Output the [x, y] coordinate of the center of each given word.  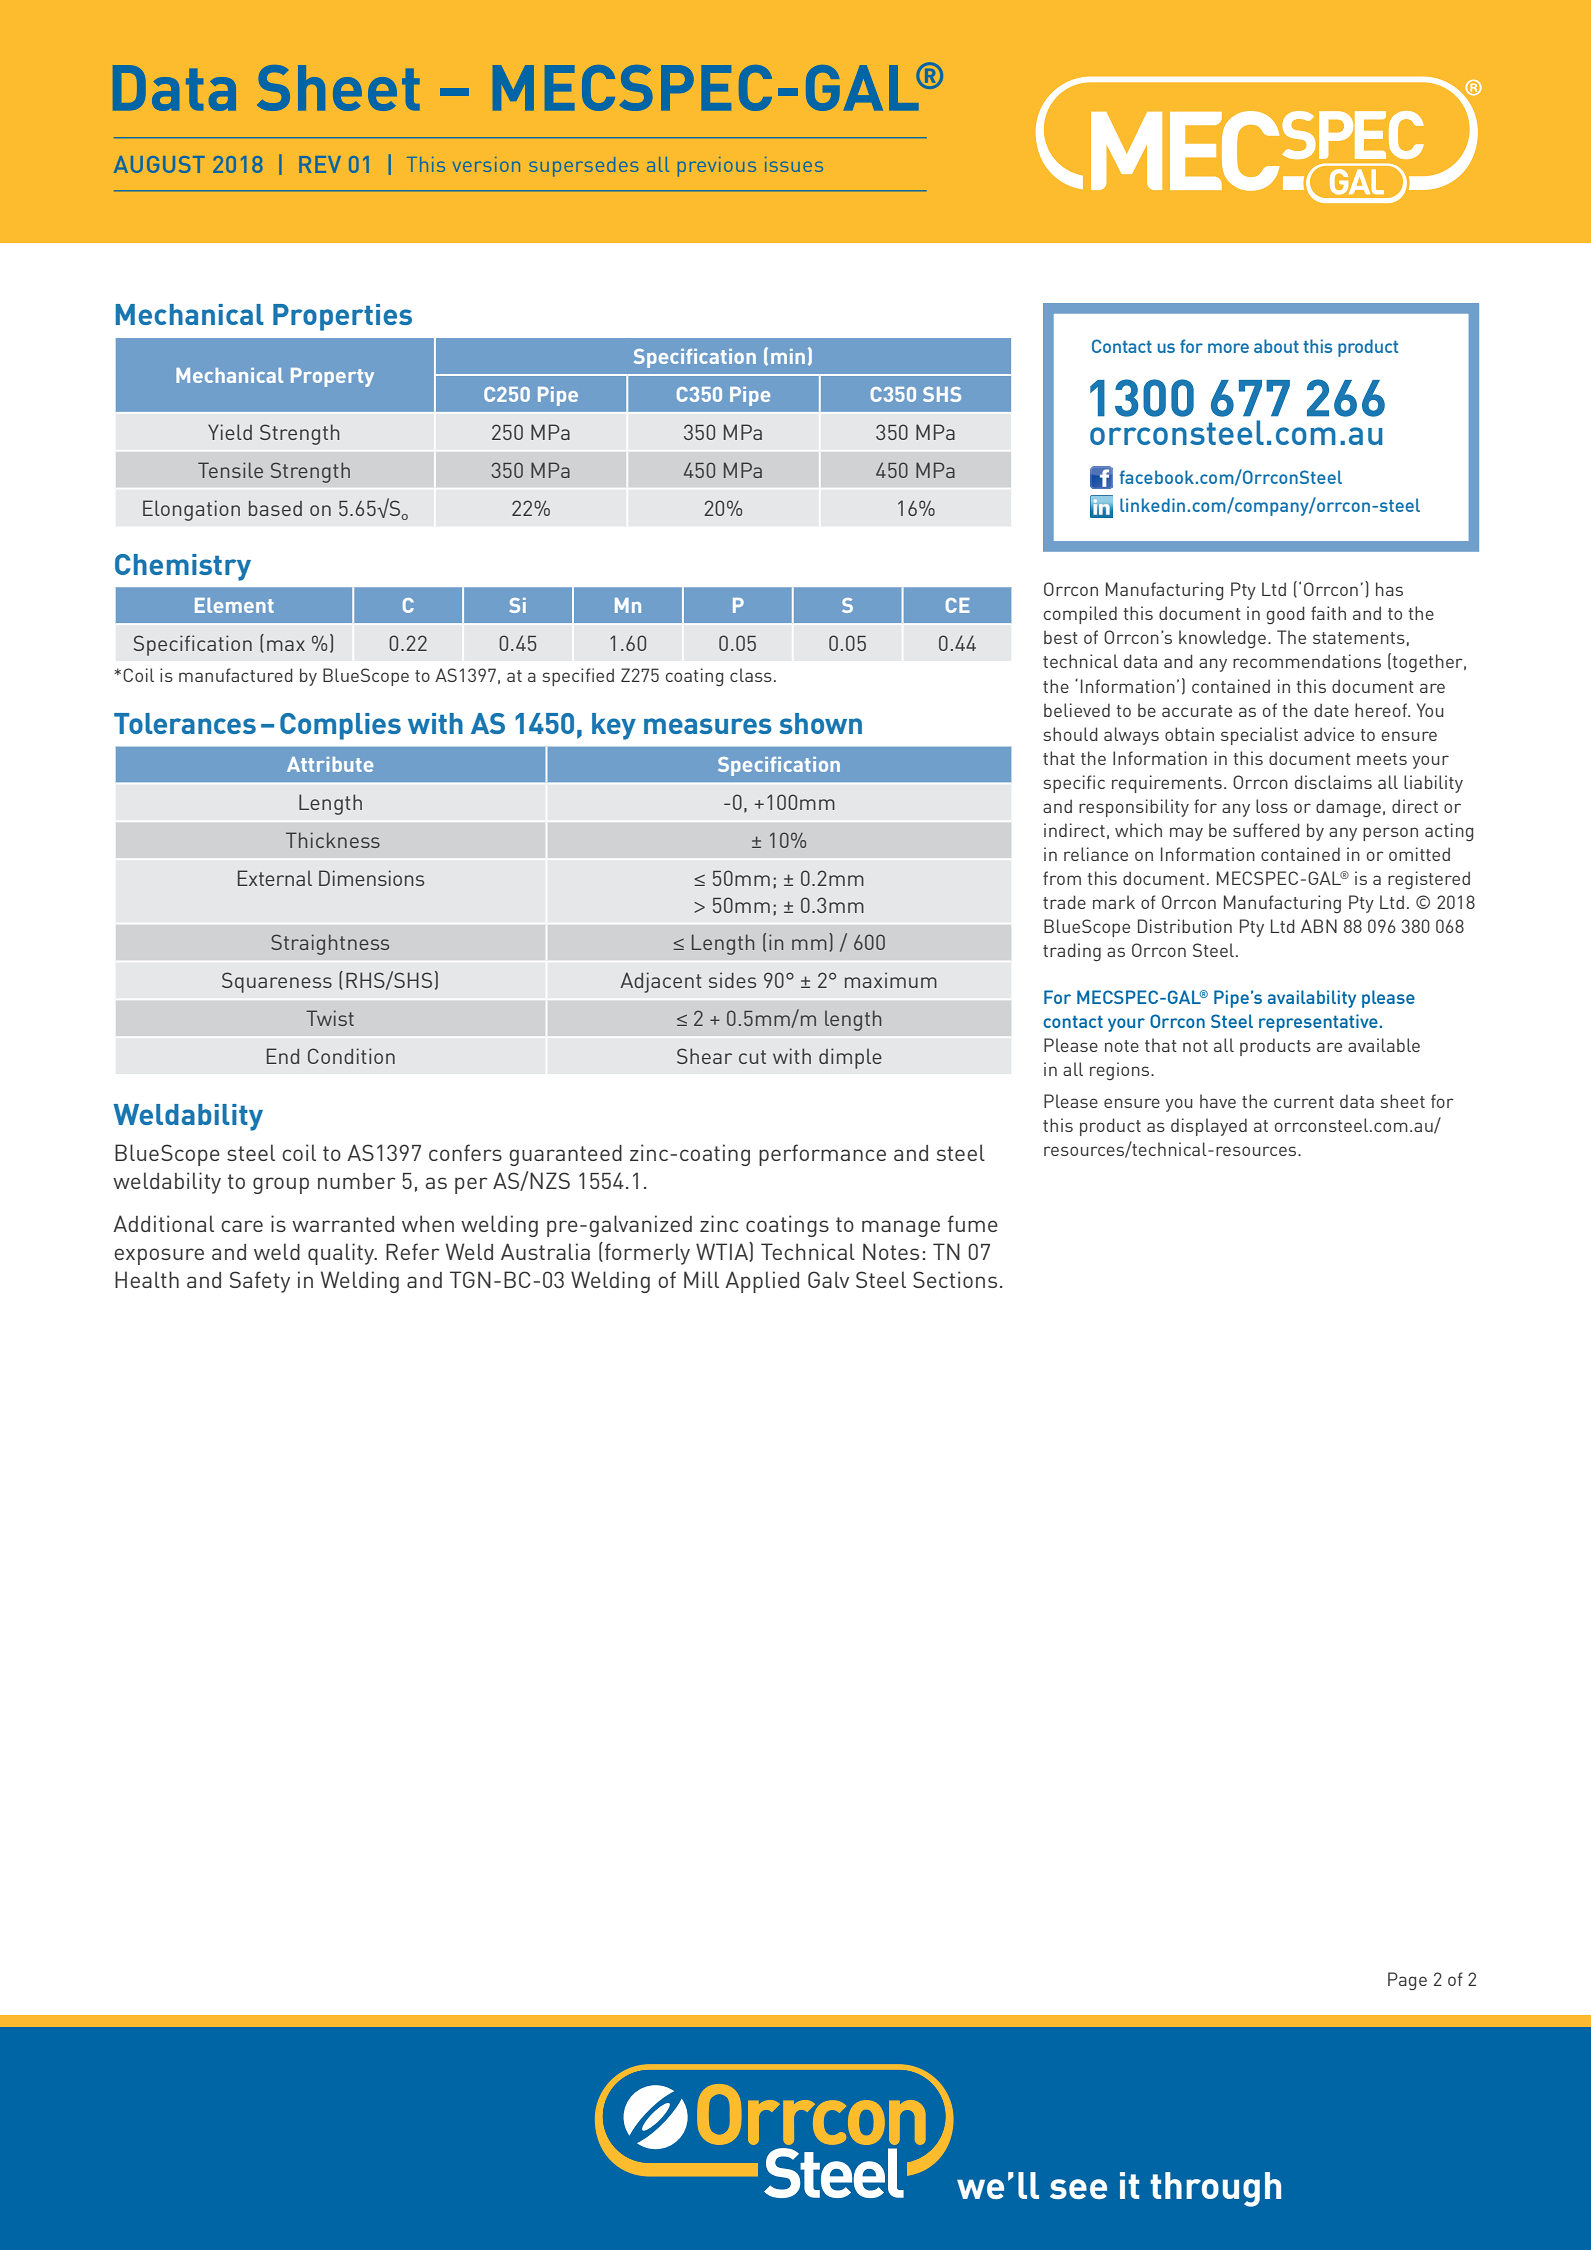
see [1078, 2189]
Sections [955, 1279]
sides [732, 980]
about [1276, 346]
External [275, 878]
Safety [260, 1282]
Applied [762, 1282]
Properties [342, 317]
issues [794, 164]
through [1215, 2189]
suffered [1266, 830]
